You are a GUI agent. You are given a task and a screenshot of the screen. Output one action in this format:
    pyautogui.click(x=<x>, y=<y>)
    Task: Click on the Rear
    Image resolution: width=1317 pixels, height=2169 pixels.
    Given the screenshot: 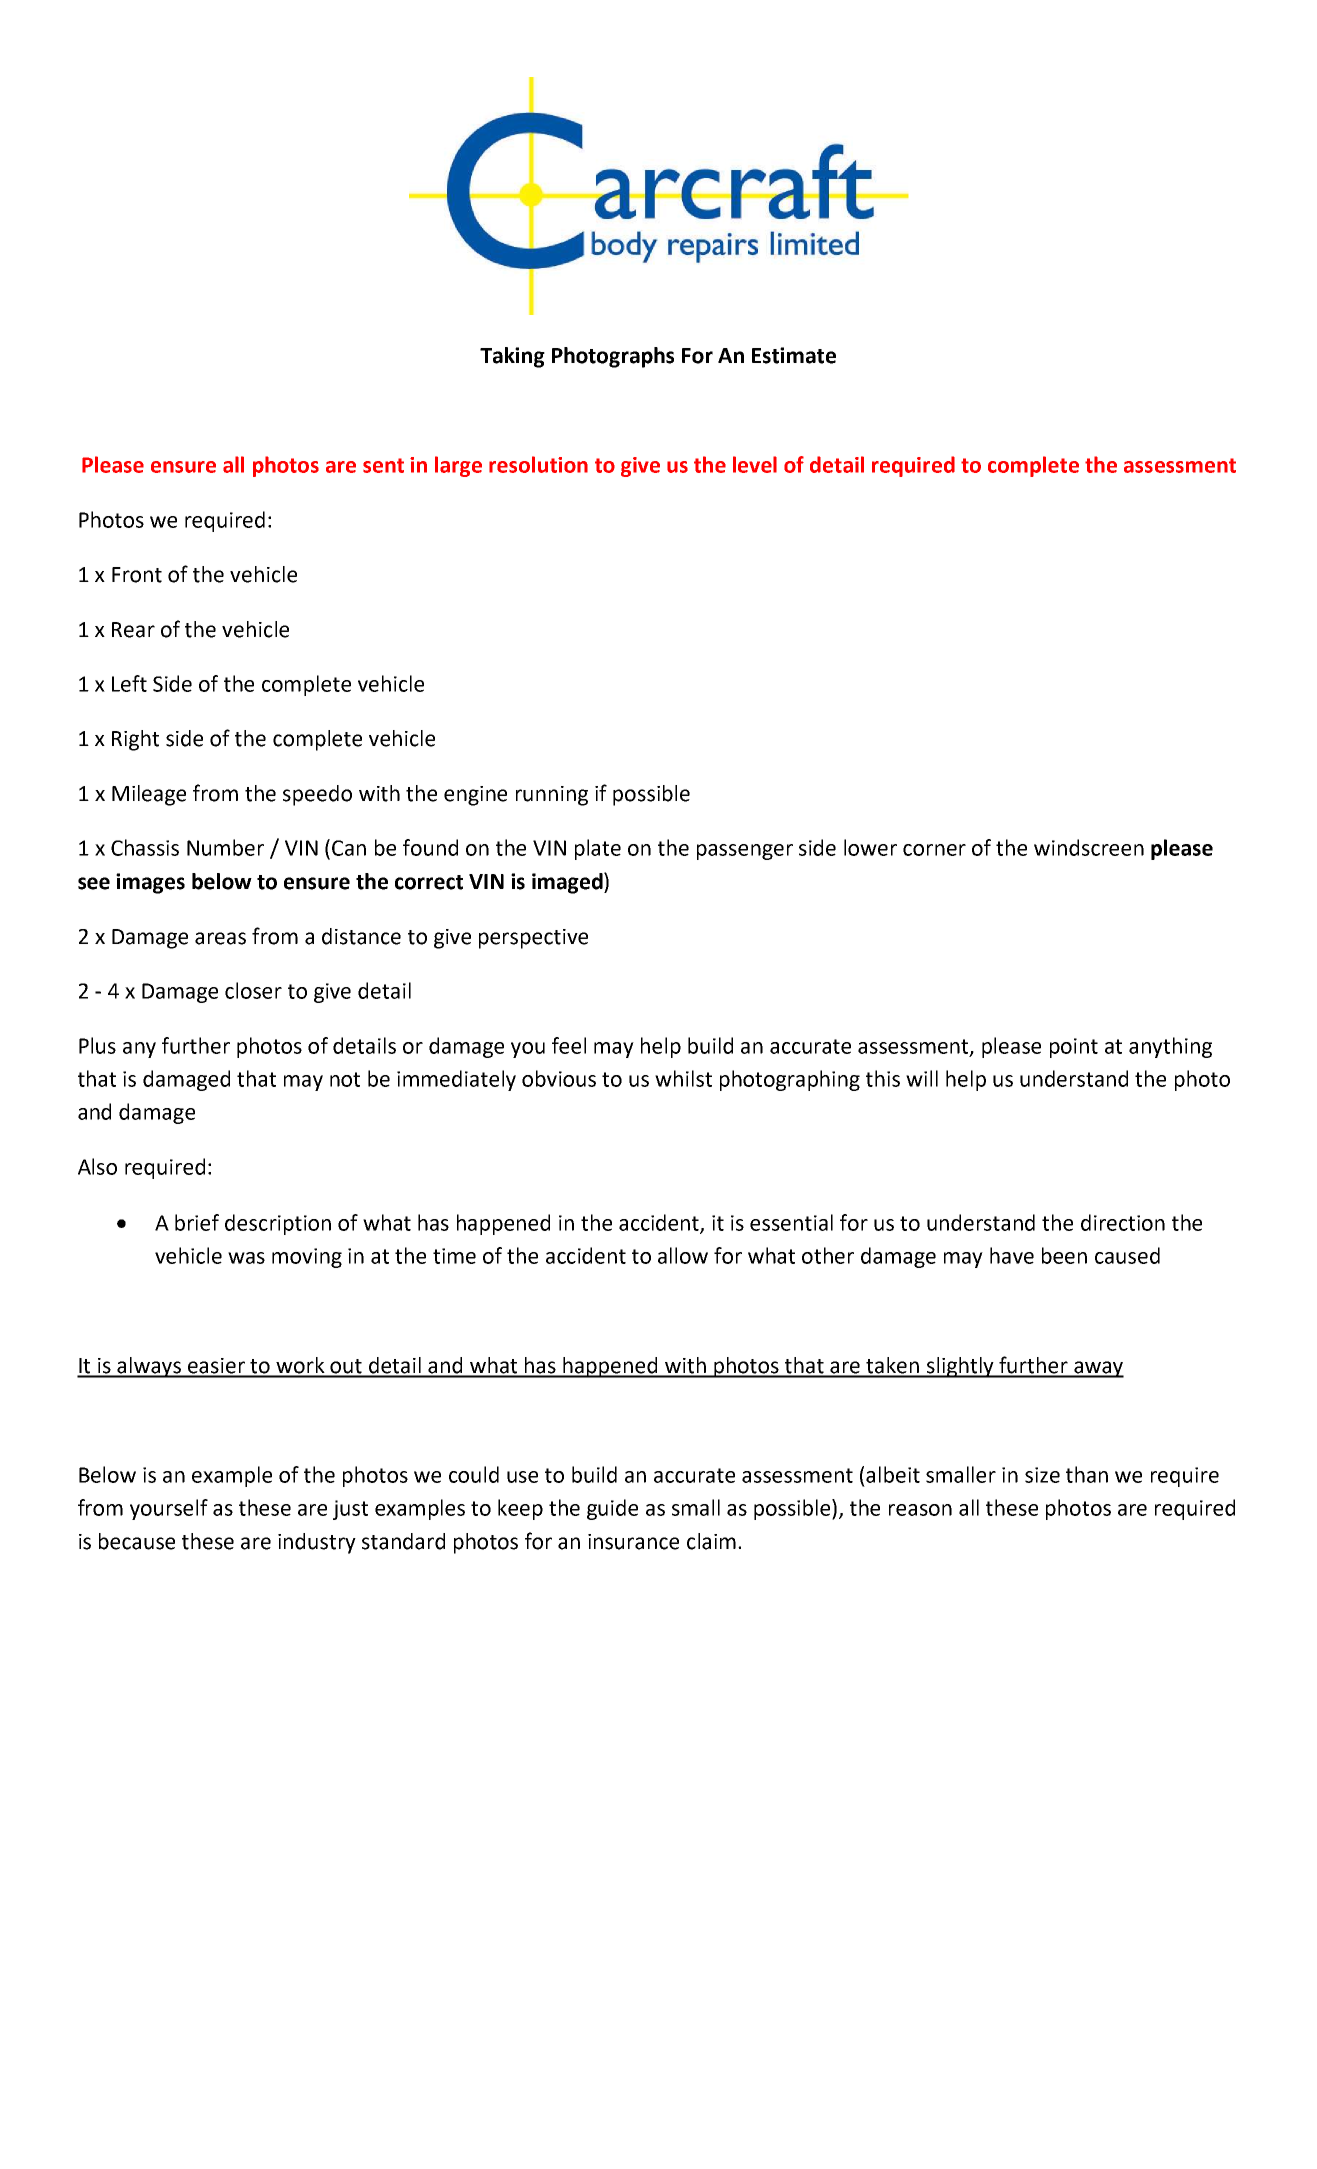 What is the action you would take?
    pyautogui.click(x=133, y=630)
